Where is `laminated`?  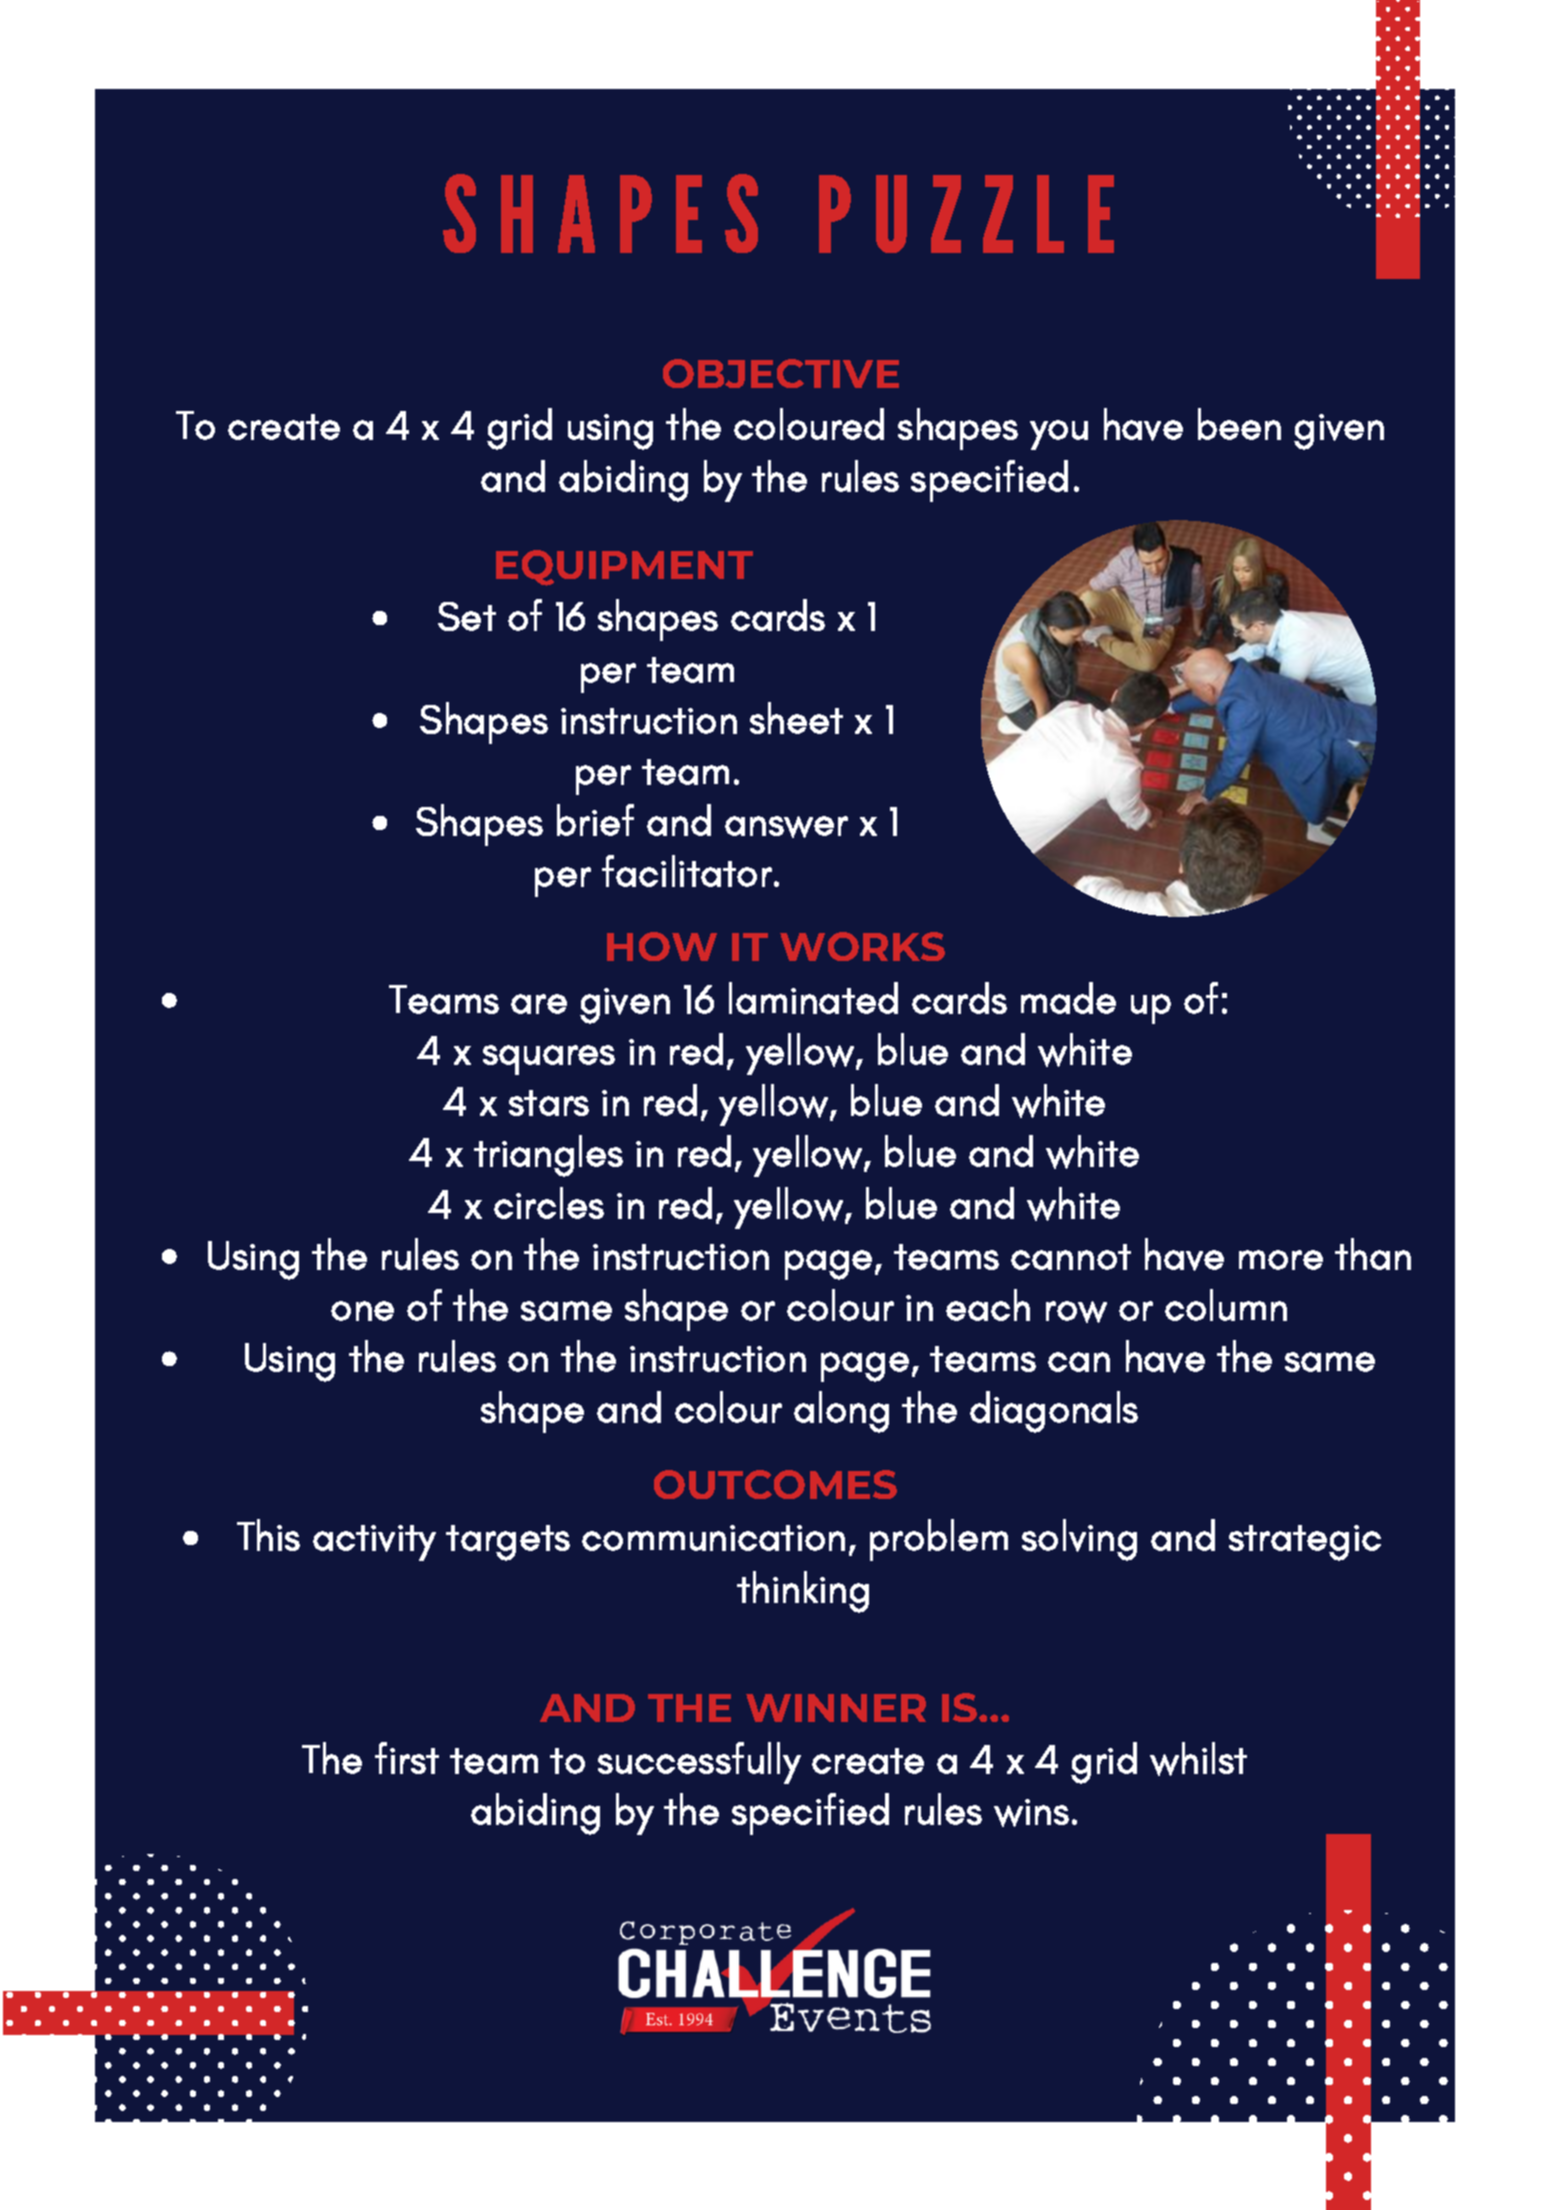 laminated is located at coordinates (813, 998).
